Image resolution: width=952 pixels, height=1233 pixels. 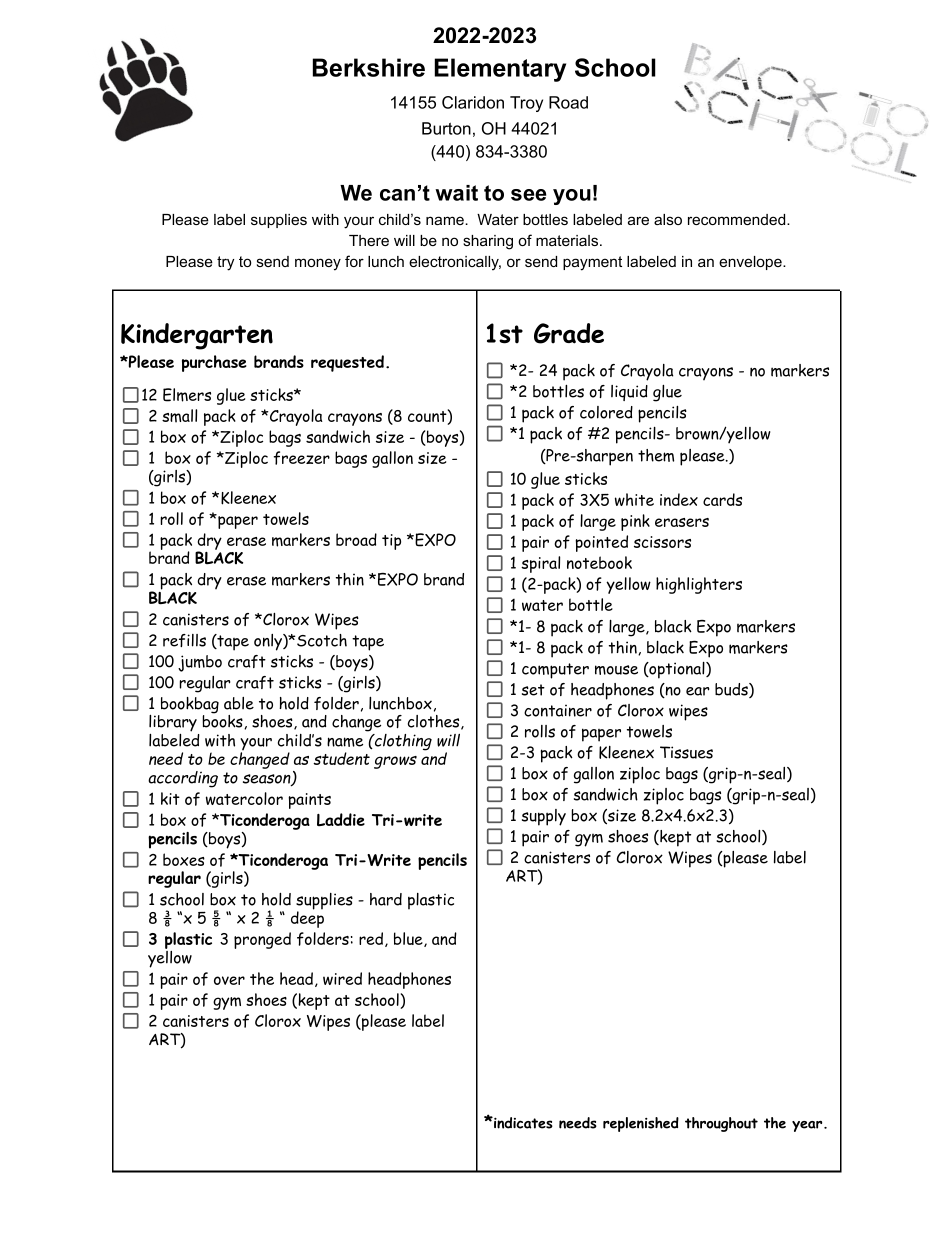 I want to click on sharing, so click(x=488, y=242).
